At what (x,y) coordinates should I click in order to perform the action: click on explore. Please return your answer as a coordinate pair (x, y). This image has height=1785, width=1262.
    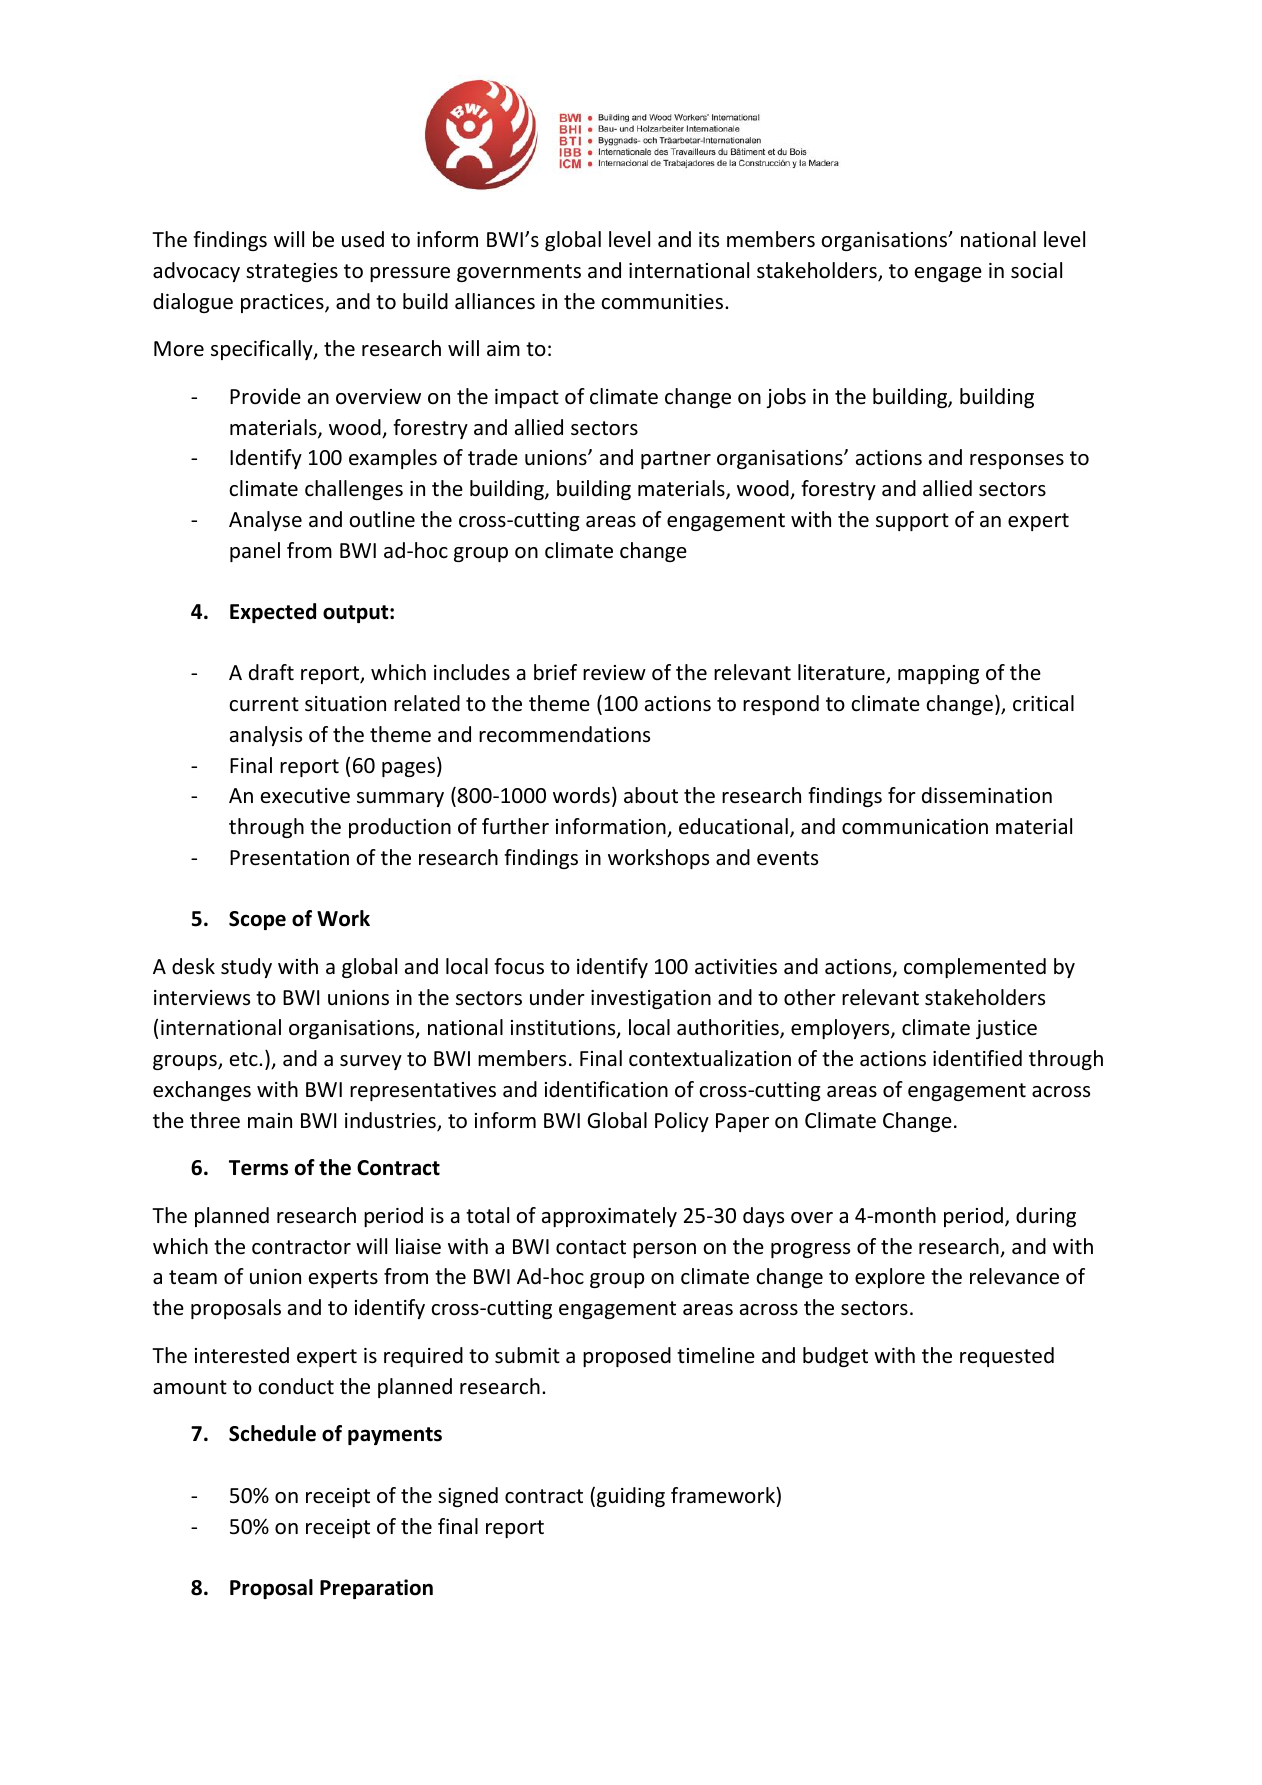
    Looking at the image, I should click on (890, 1278).
